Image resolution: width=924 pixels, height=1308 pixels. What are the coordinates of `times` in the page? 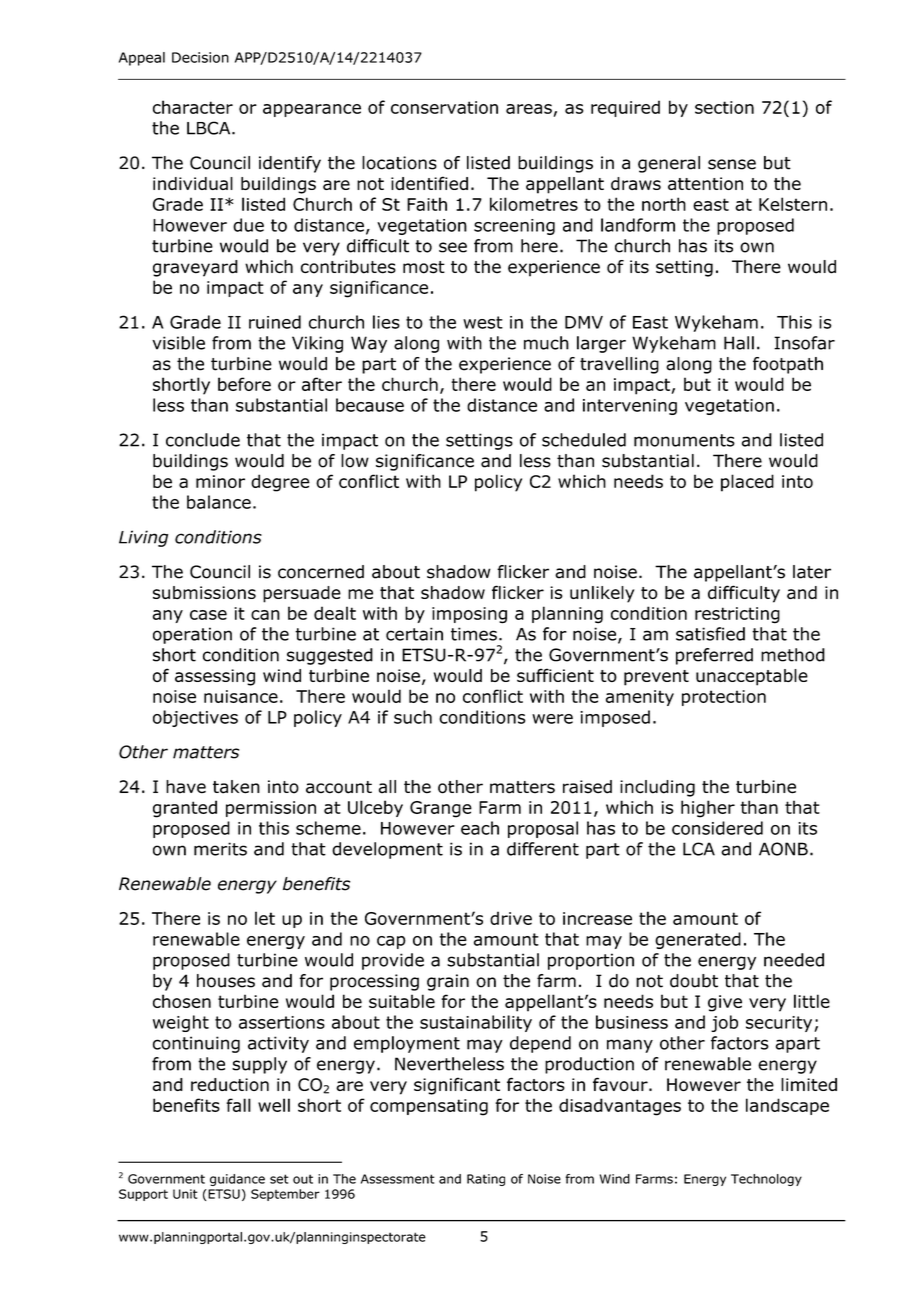 It's located at (474, 634).
